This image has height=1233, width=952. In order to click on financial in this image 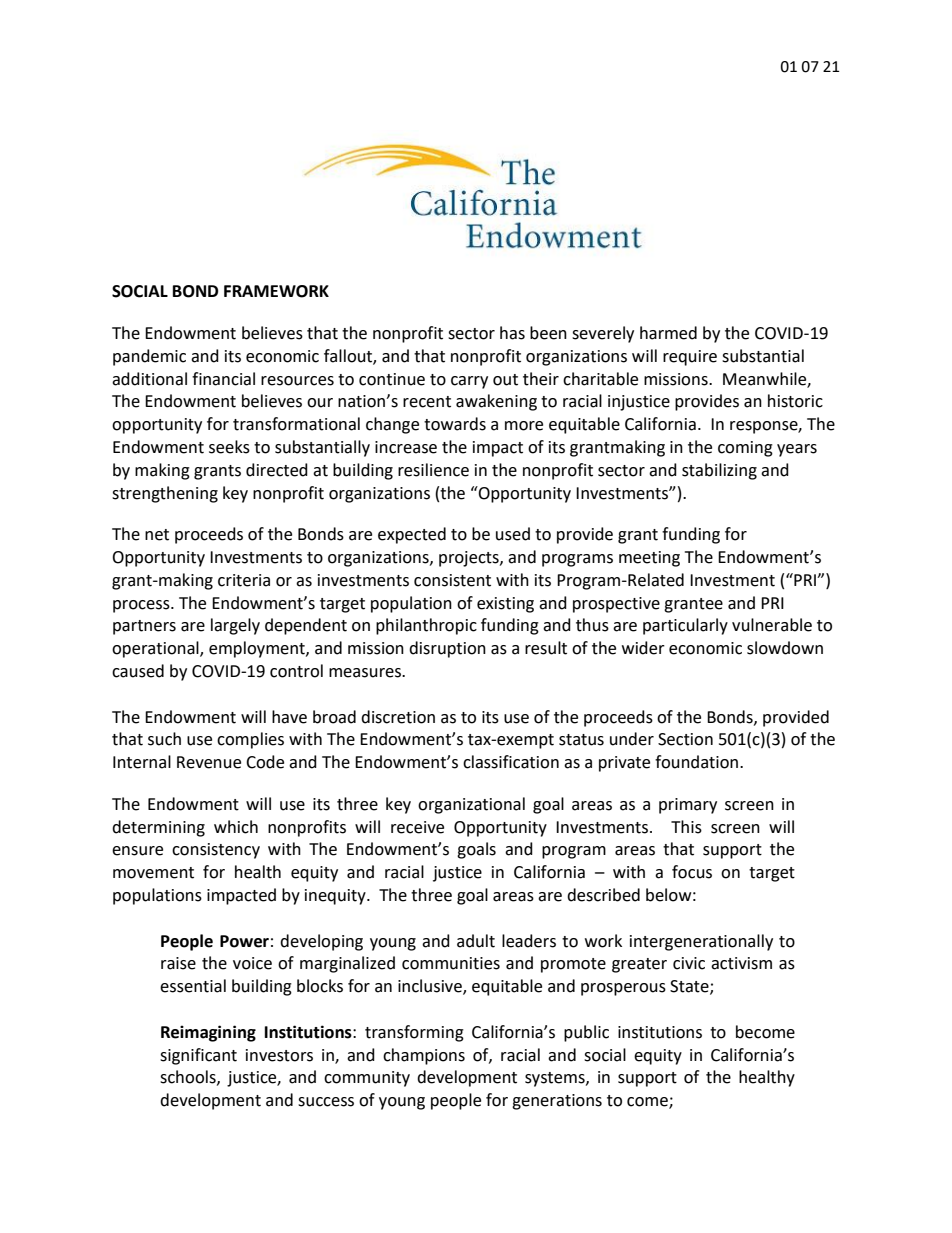, I will do `click(223, 379)`.
